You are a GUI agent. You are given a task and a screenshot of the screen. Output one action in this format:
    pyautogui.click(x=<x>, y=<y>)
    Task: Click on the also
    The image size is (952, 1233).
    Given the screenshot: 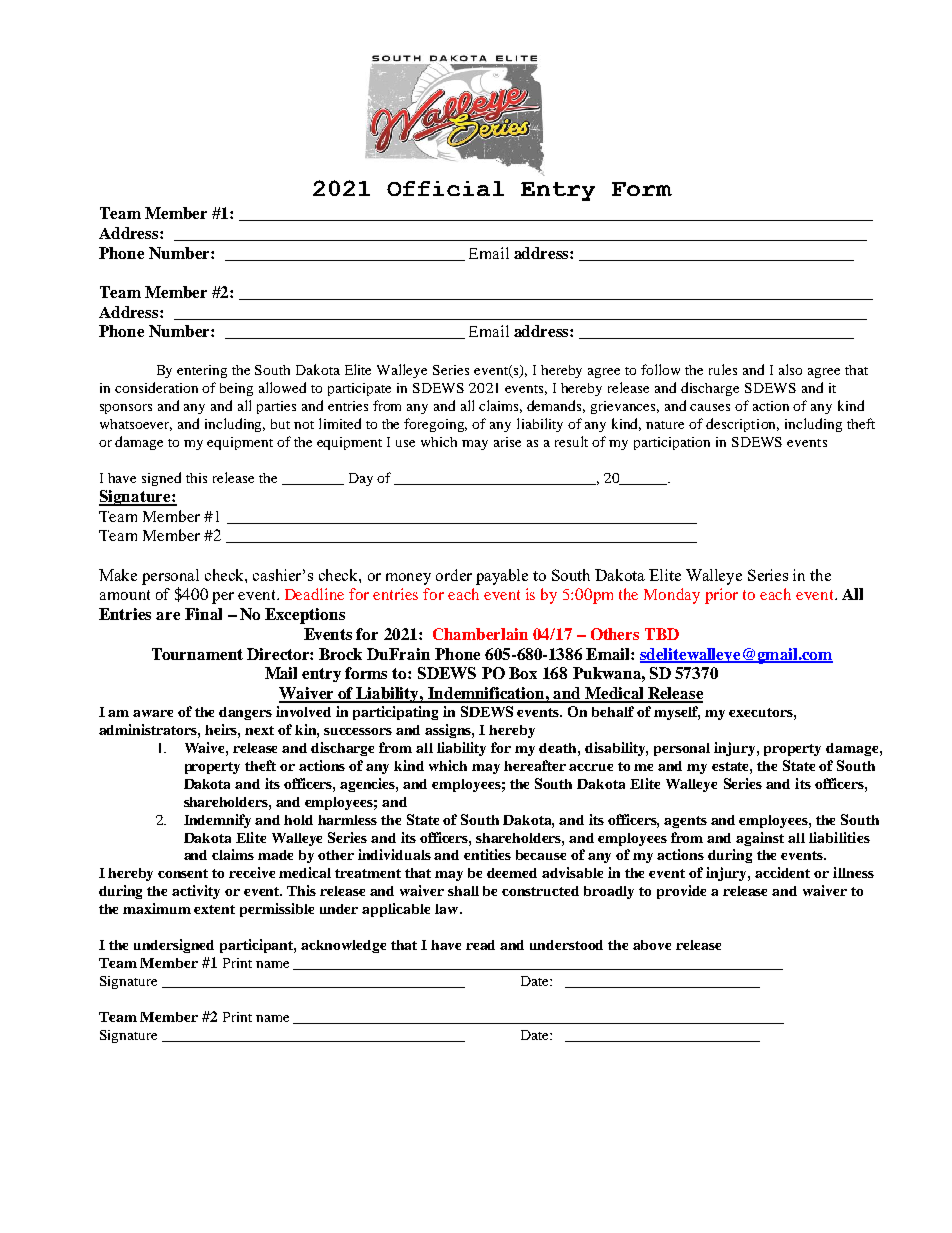 What is the action you would take?
    pyautogui.click(x=790, y=369)
